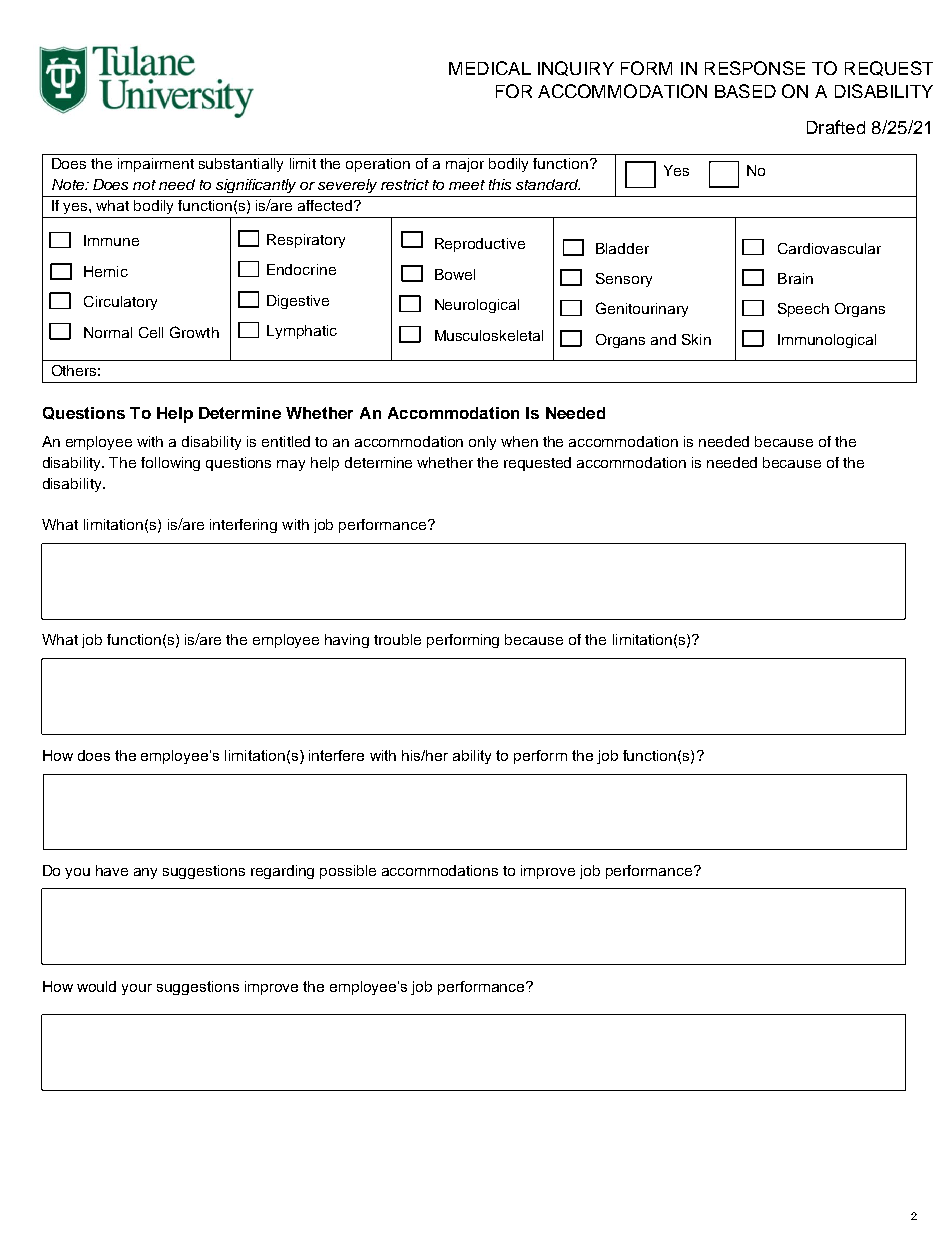  I want to click on BASED, so click(745, 91).
